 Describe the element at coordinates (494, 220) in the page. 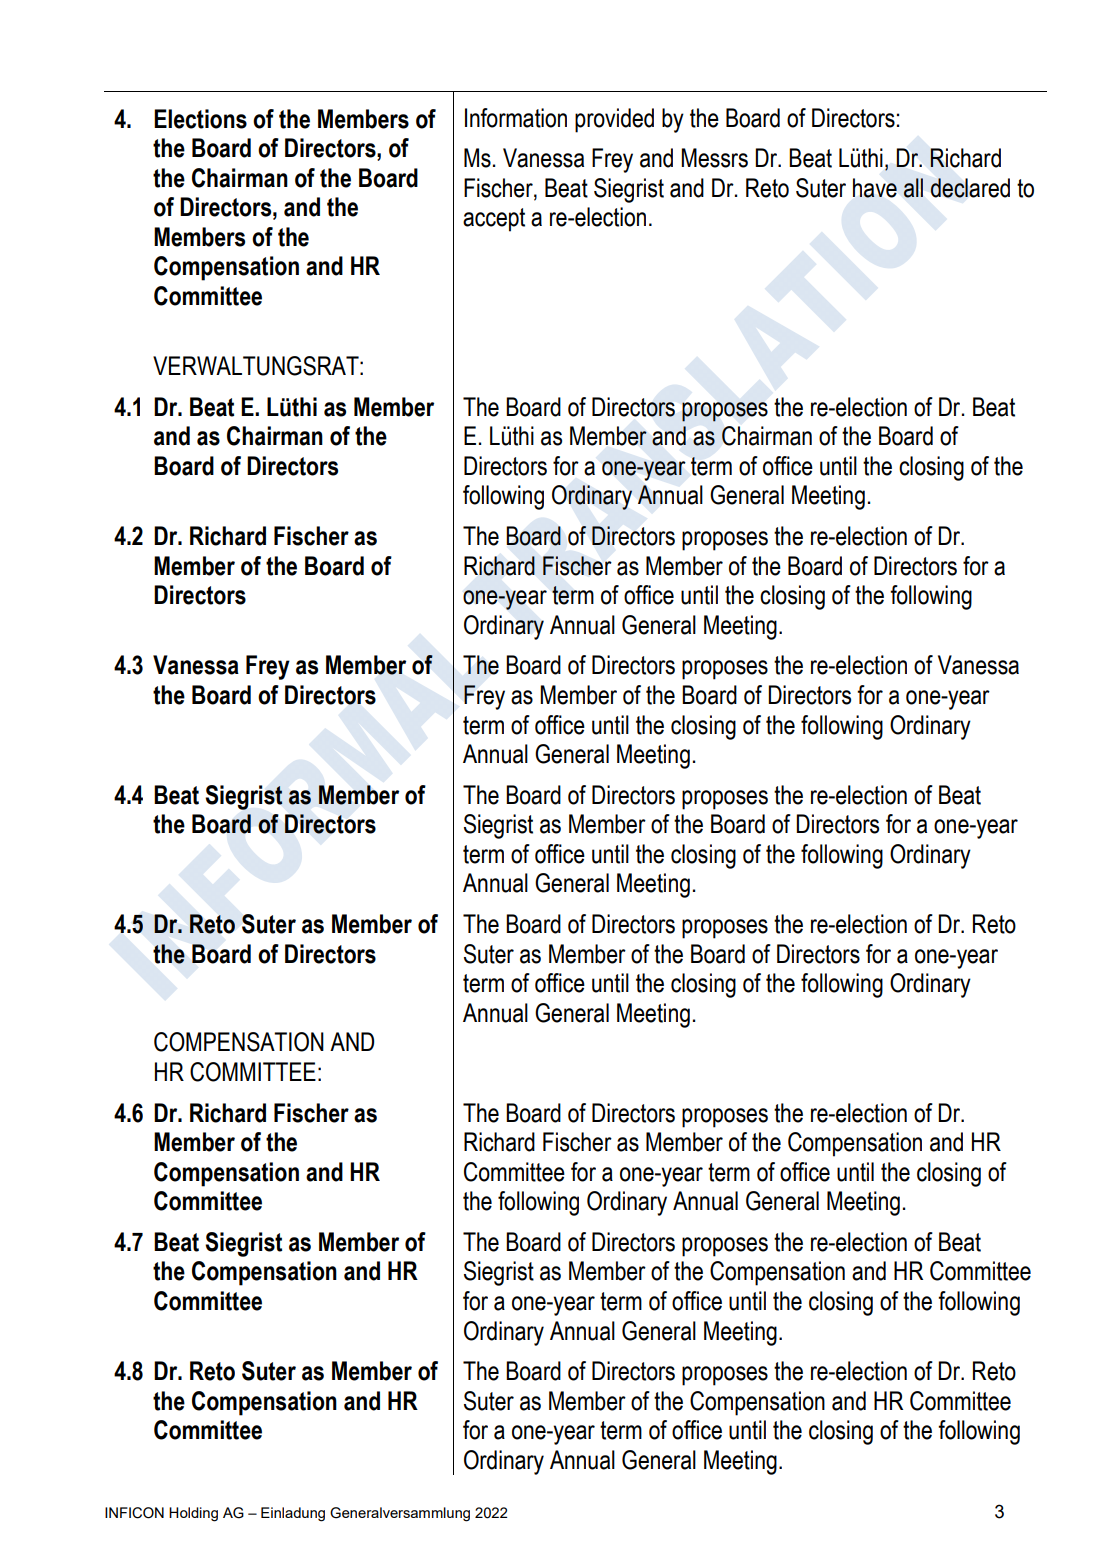

I see `accept` at that location.
